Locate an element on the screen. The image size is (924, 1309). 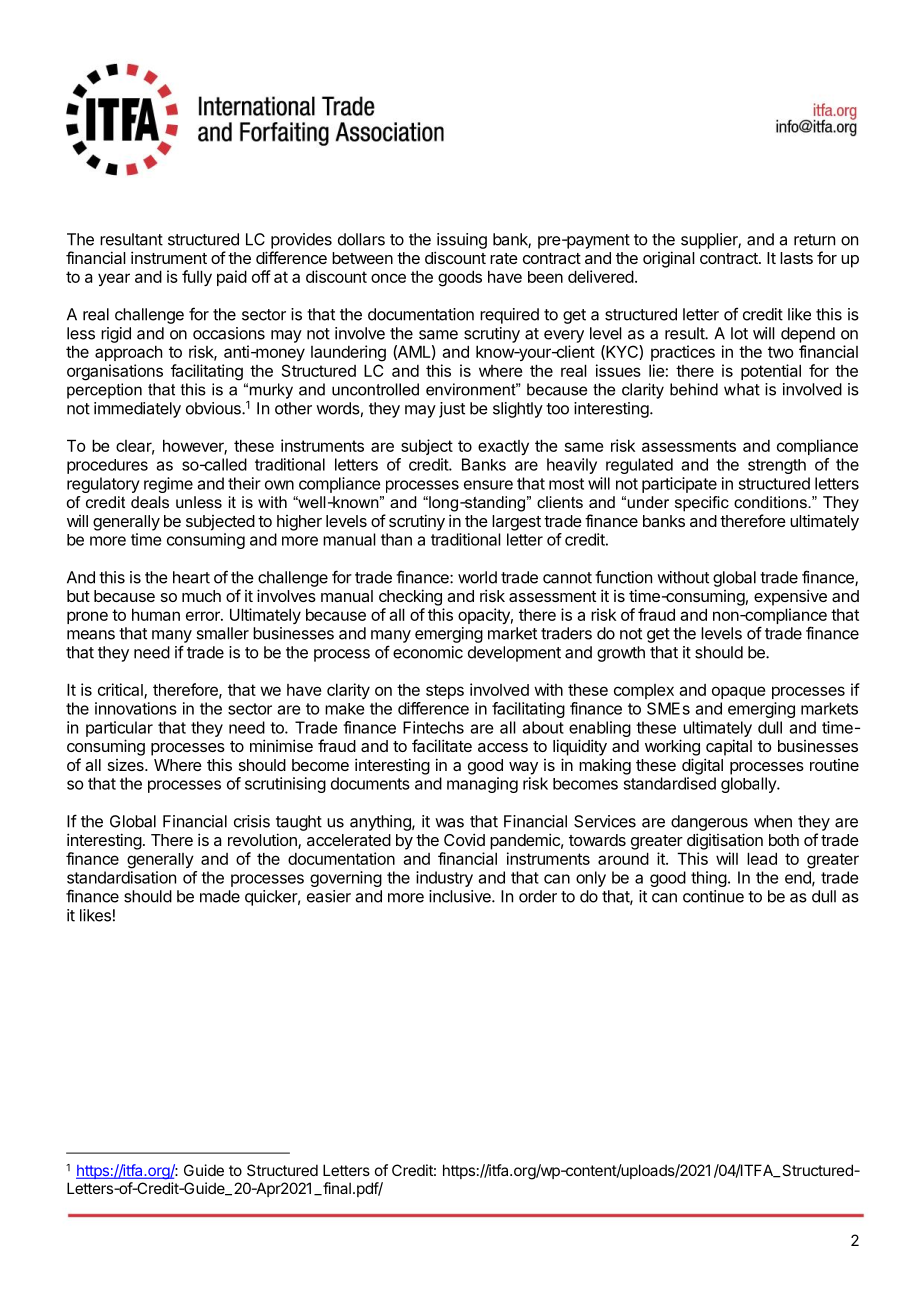
capital is located at coordinates (729, 747).
